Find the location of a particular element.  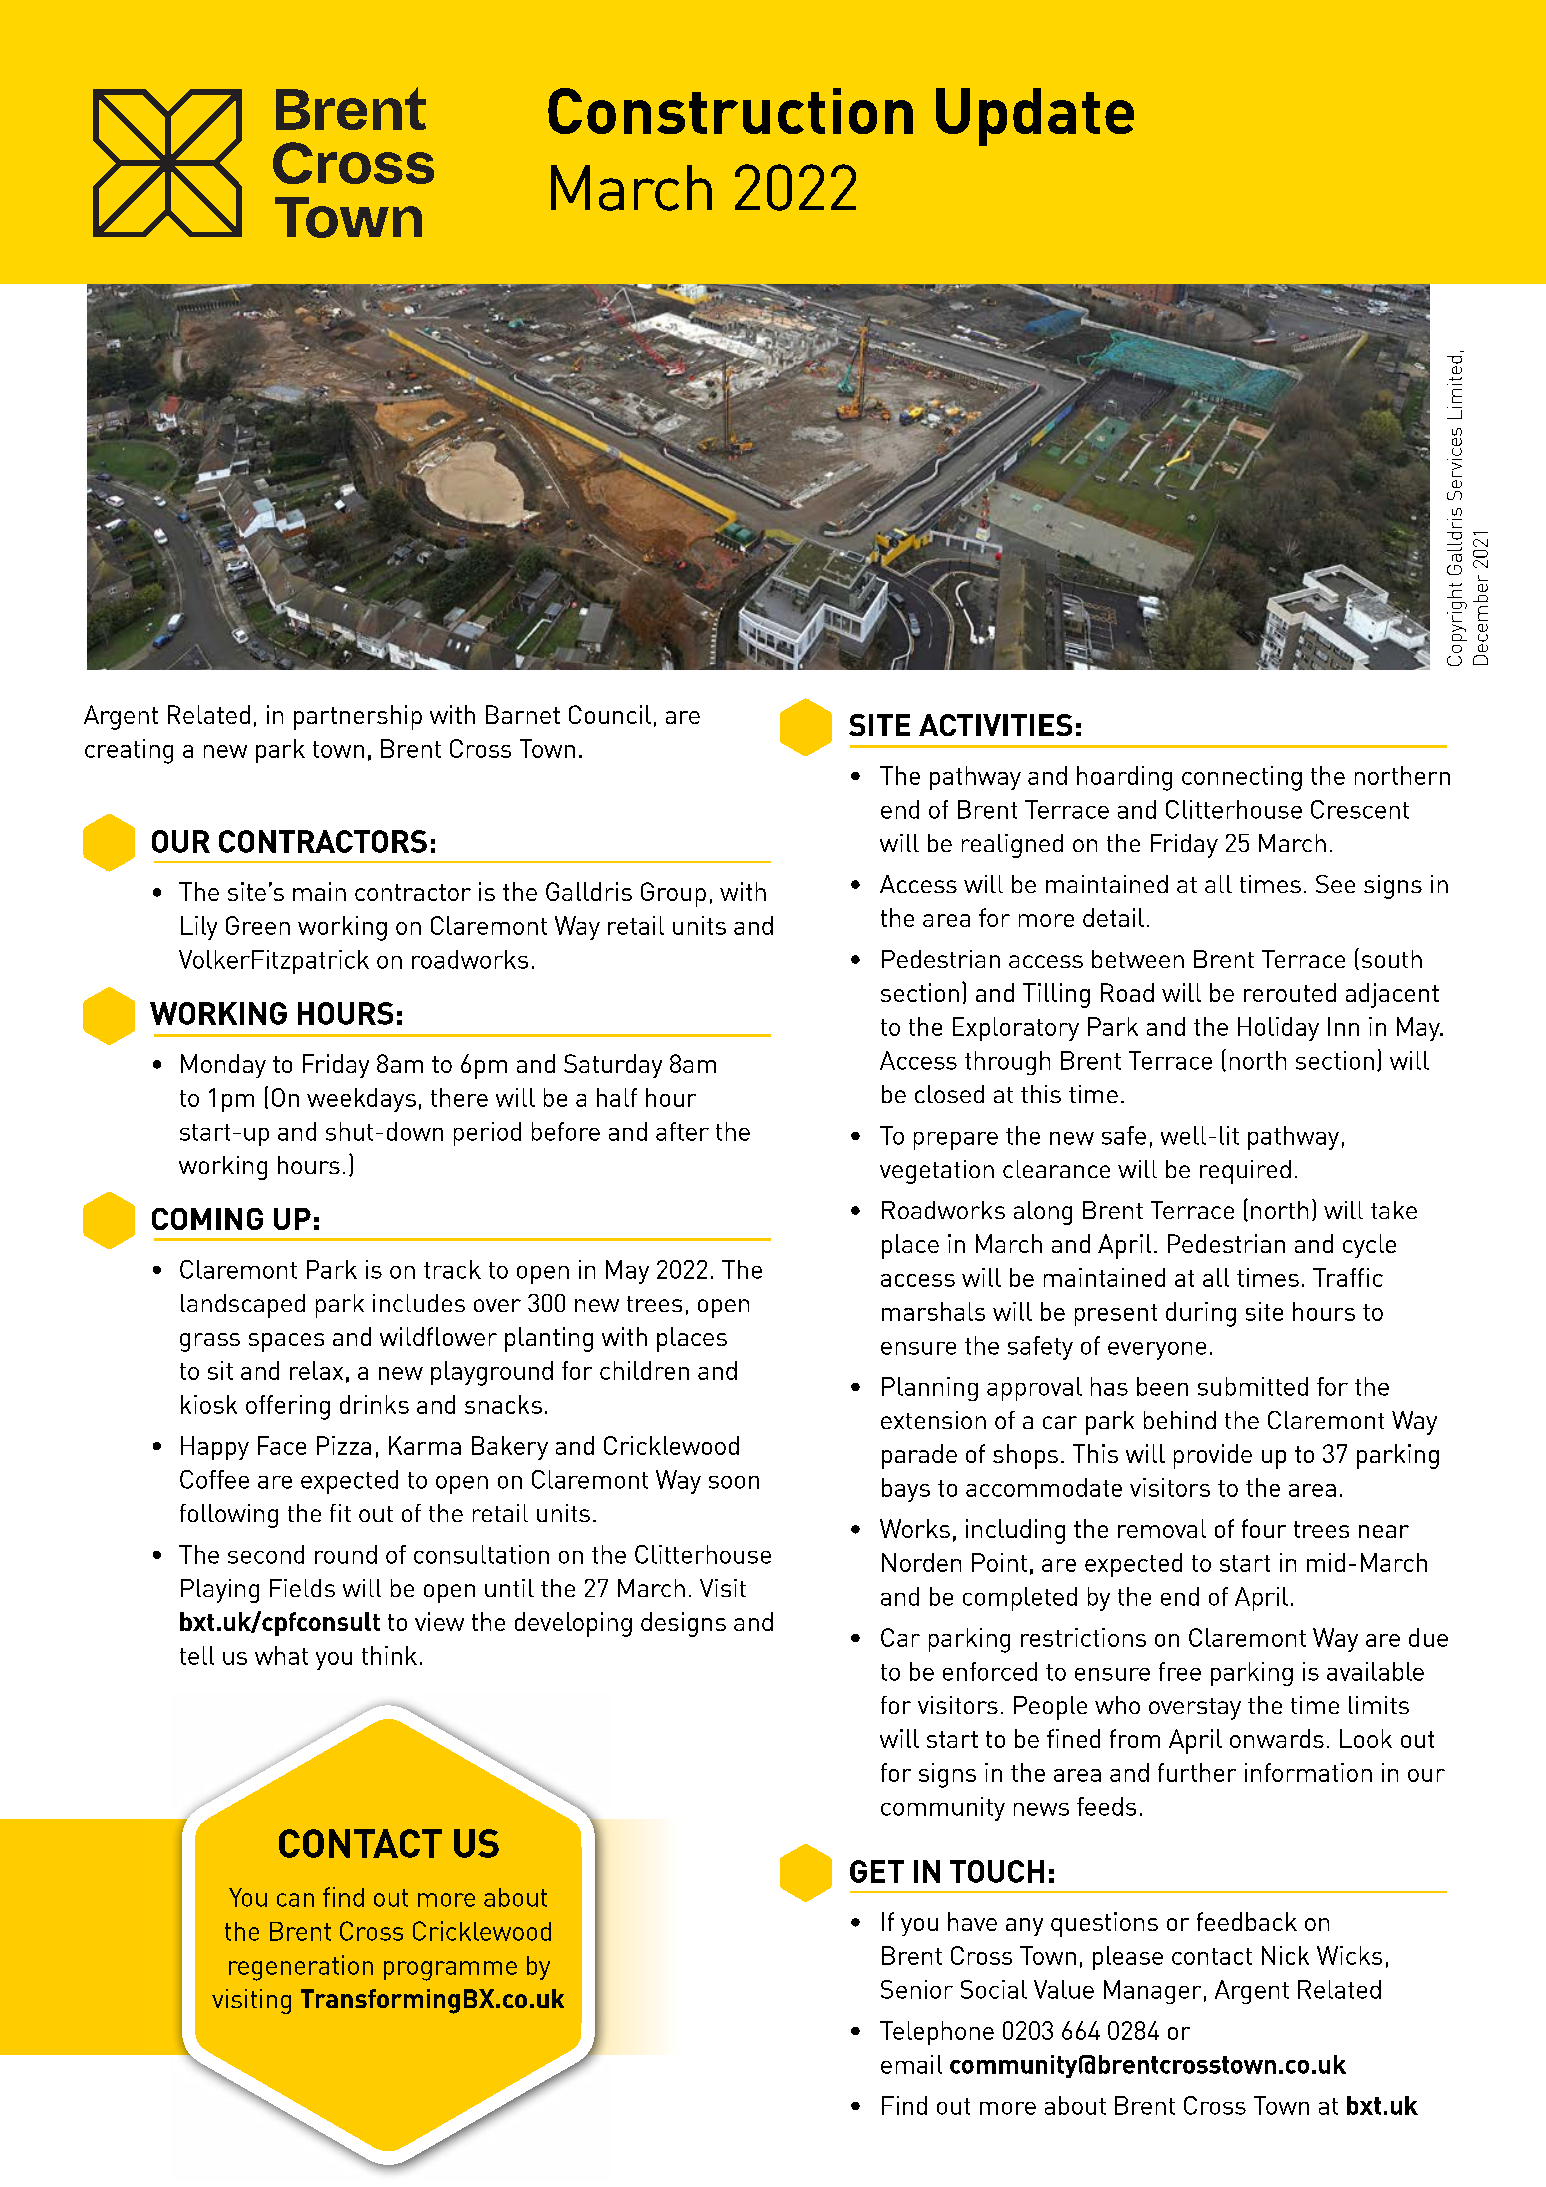

submitted is located at coordinates (1253, 1386).
